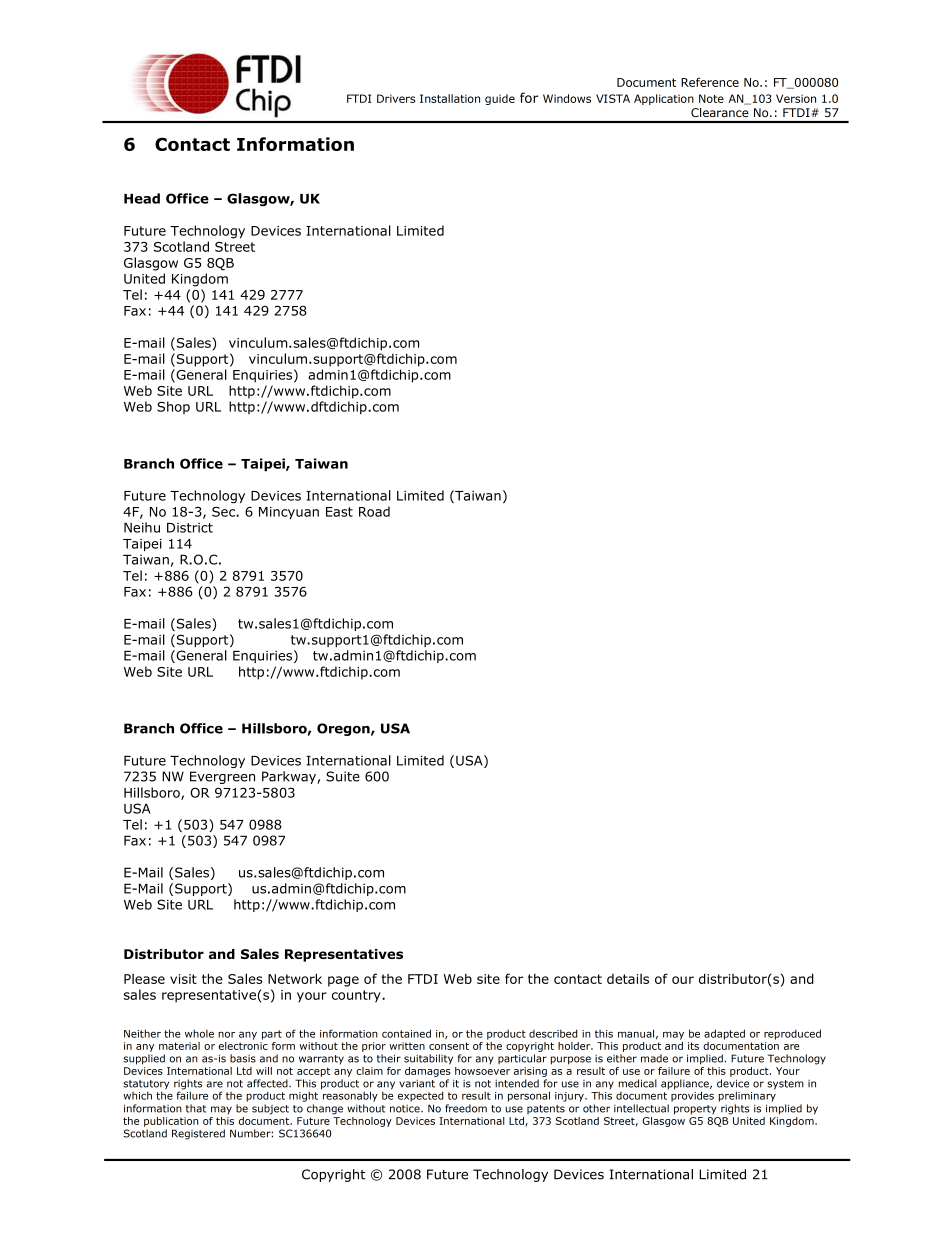 The image size is (952, 1233). Describe the element at coordinates (664, 99) in the page. I see `Application` at that location.
